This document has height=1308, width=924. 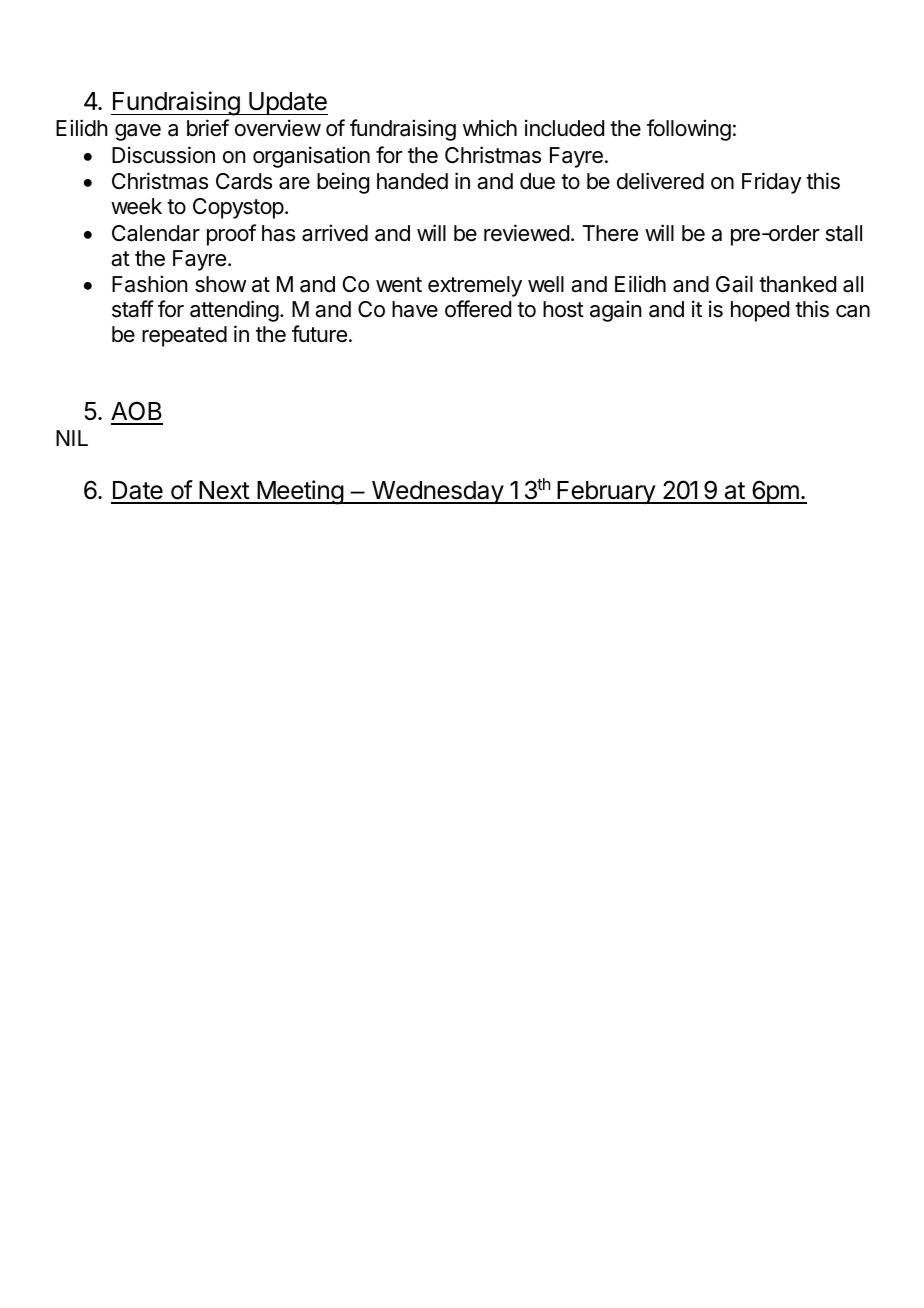 What do you see at coordinates (760, 311) in the document?
I see `hoped` at bounding box center [760, 311].
